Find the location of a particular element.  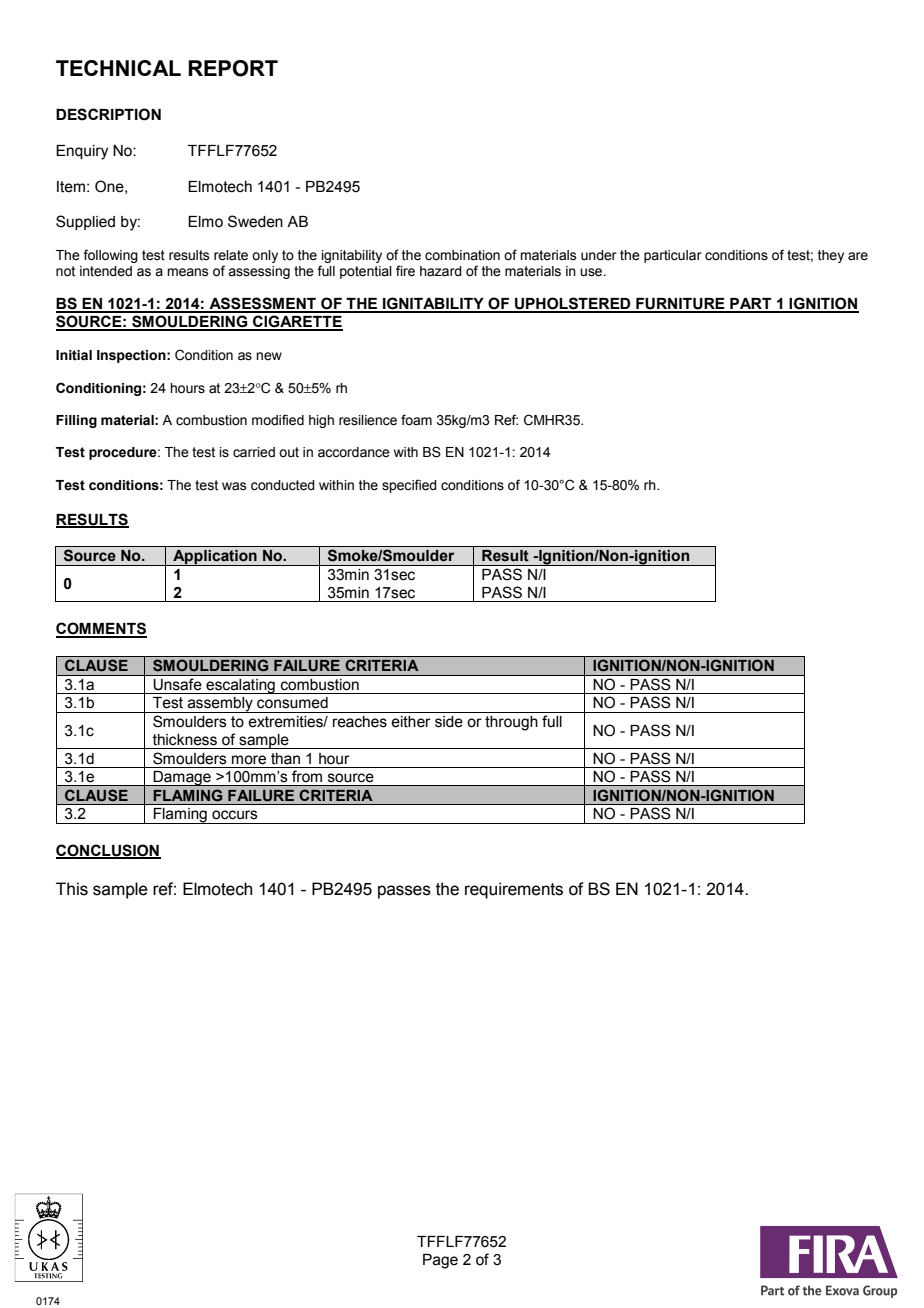

specified is located at coordinates (409, 486).
